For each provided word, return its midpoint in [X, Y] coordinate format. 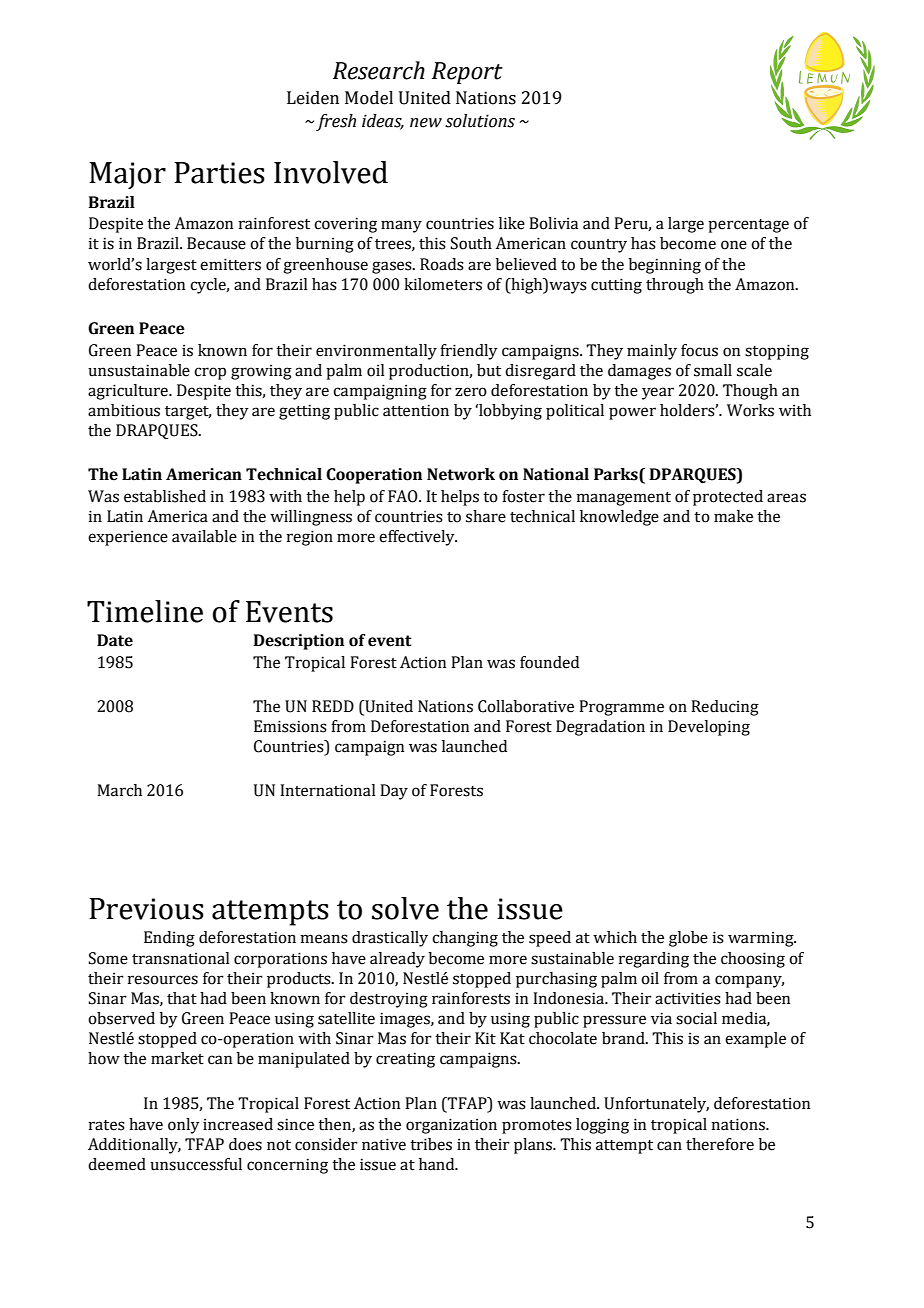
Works [750, 410]
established [165, 496]
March [119, 790]
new [426, 123]
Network [461, 474]
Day [394, 792]
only [184, 1126]
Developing [709, 728]
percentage [748, 226]
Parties [219, 173]
